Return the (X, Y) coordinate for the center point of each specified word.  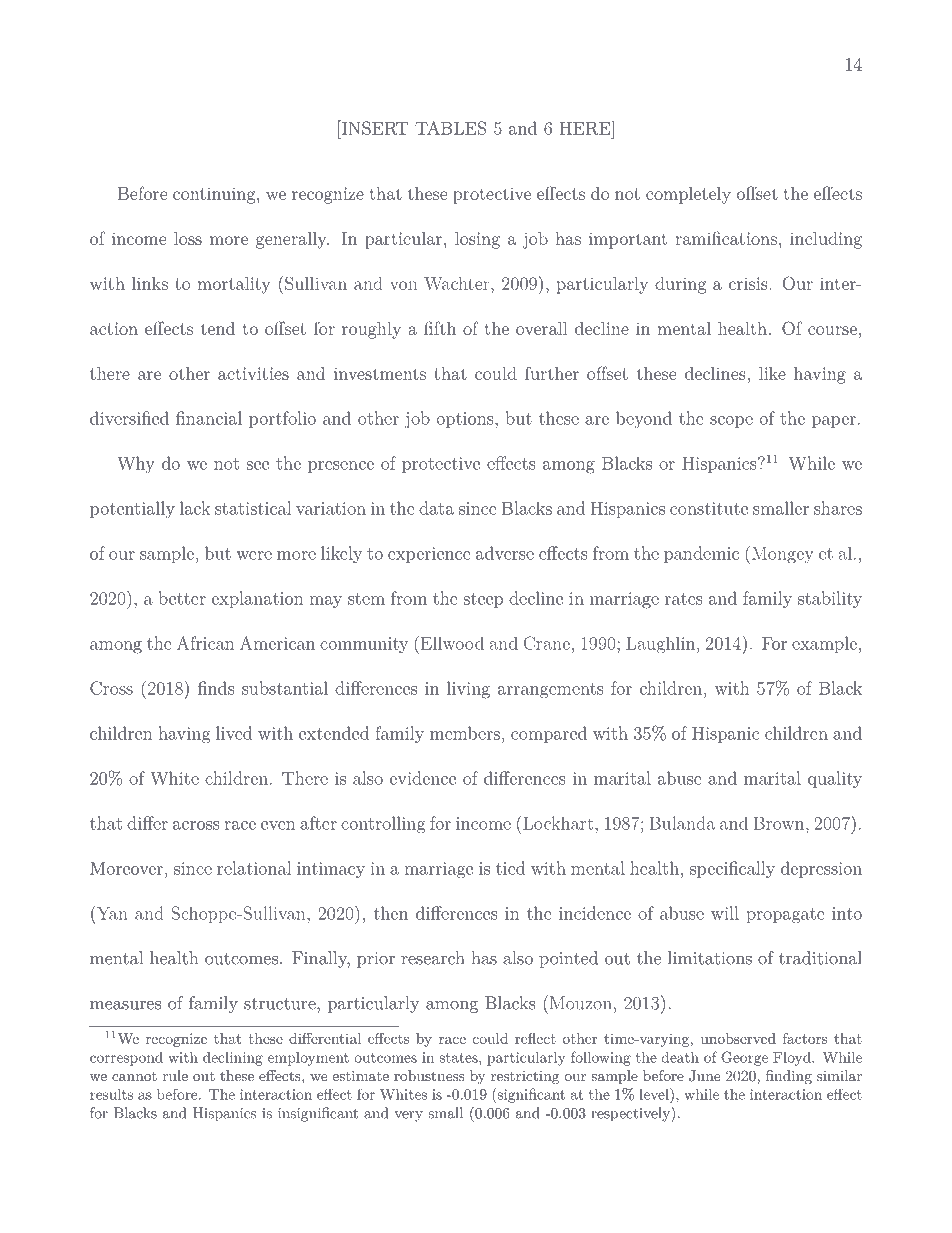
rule (175, 1075)
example (824, 644)
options (466, 420)
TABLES (450, 128)
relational (254, 868)
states (459, 1058)
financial (209, 418)
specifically (732, 869)
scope (731, 422)
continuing (215, 195)
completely (688, 195)
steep (483, 600)
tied (510, 868)
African (206, 643)
